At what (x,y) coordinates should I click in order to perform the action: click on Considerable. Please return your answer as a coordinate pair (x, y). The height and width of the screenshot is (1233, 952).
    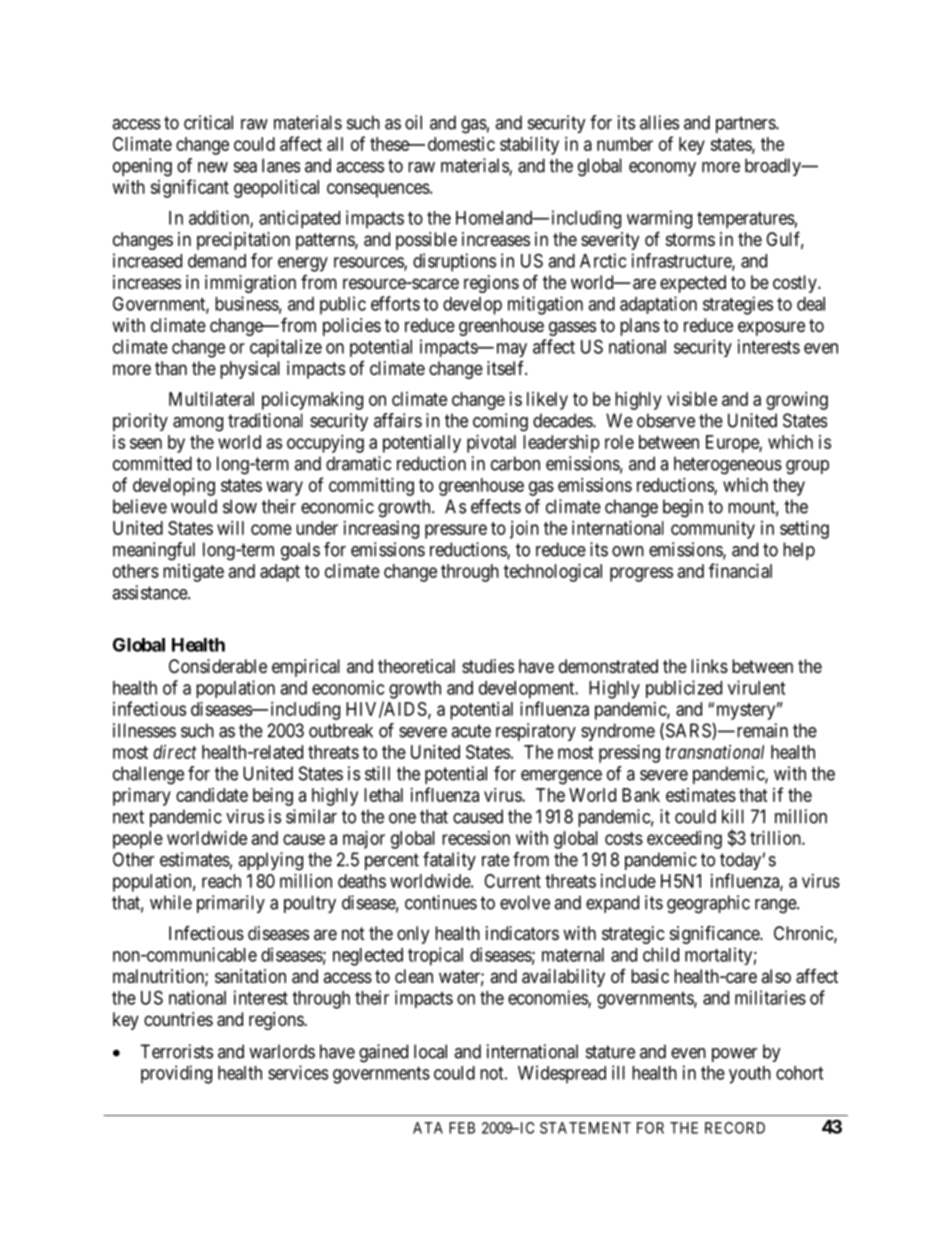
    Looking at the image, I should click on (218, 666).
